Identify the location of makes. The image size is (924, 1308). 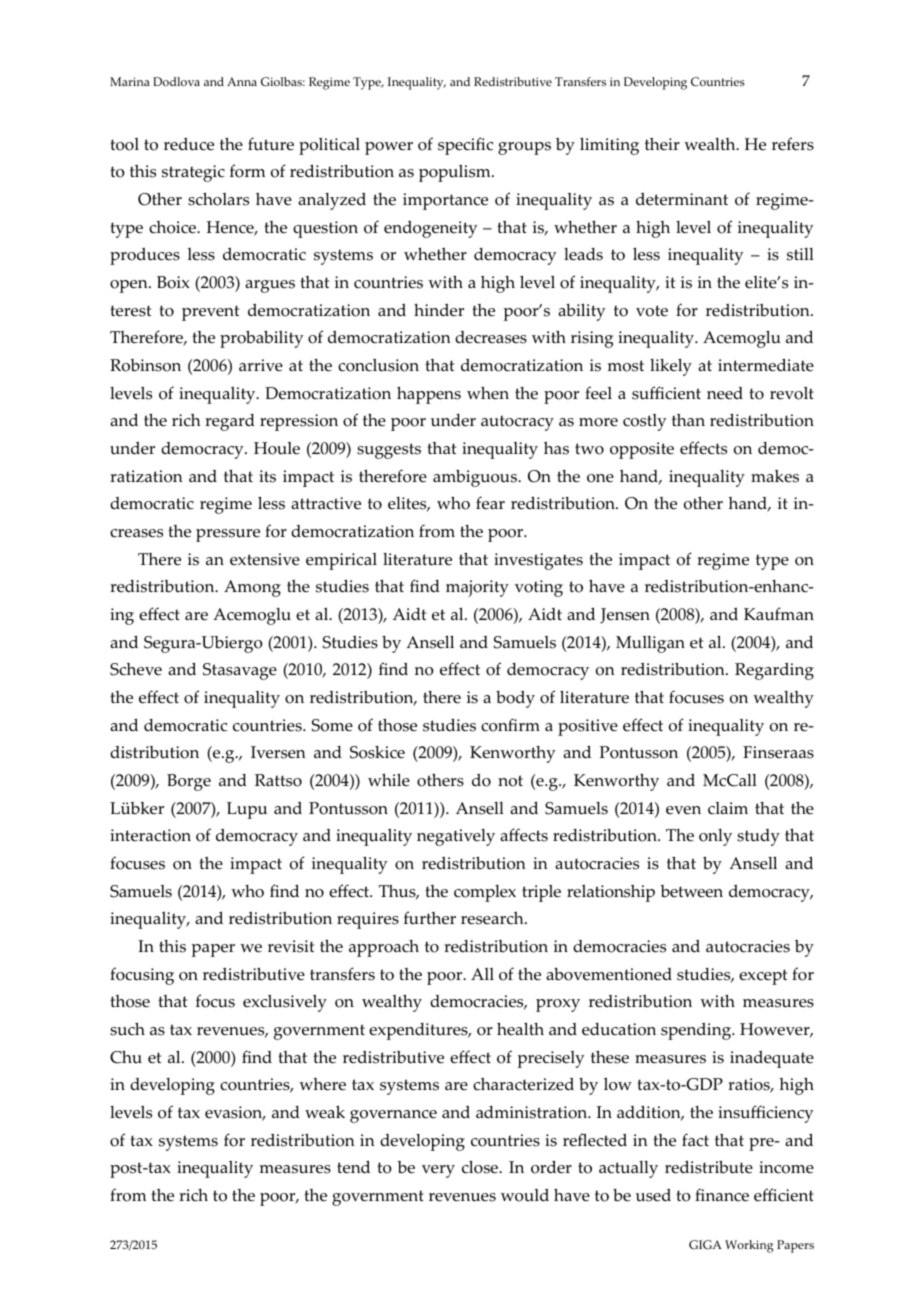
(775, 476).
